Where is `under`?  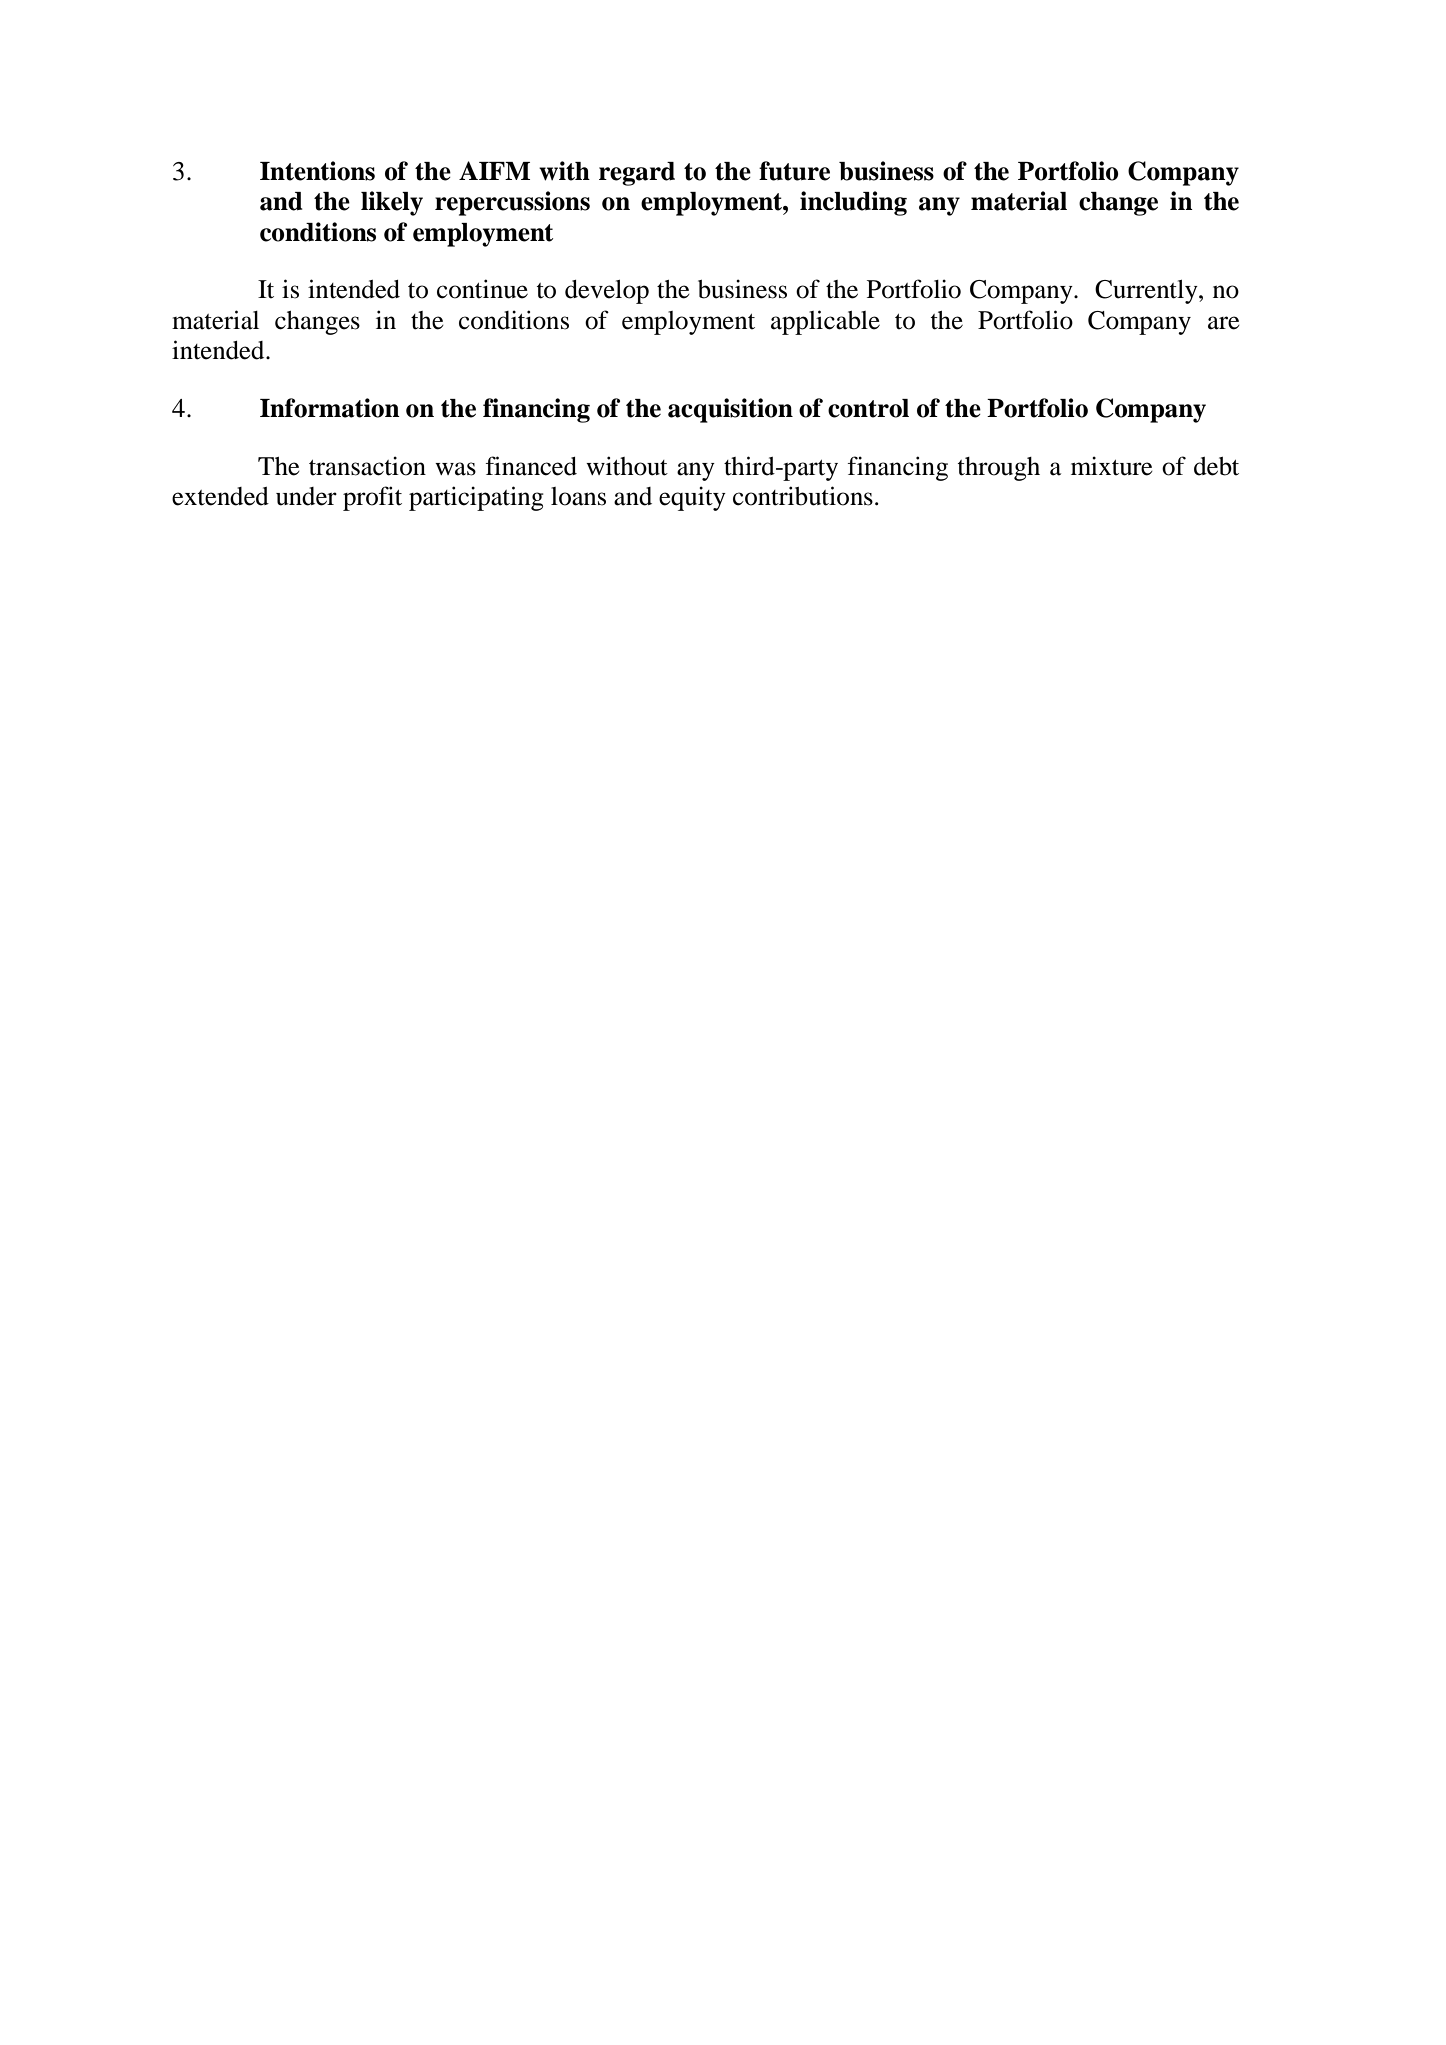
under is located at coordinates (306, 496).
